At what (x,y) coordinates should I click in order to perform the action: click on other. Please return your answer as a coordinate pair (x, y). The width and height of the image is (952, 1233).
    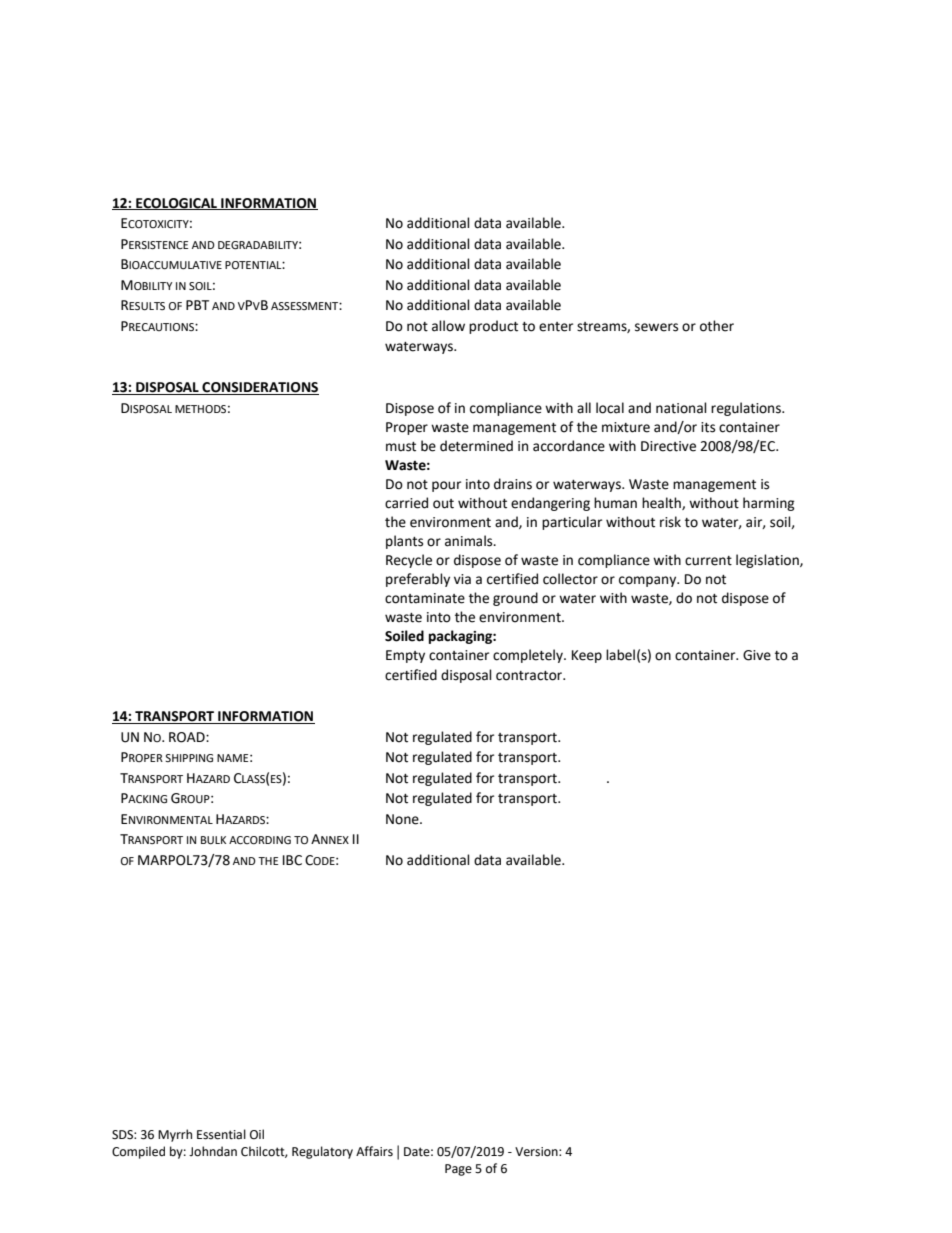
    Looking at the image, I should click on (717, 326).
